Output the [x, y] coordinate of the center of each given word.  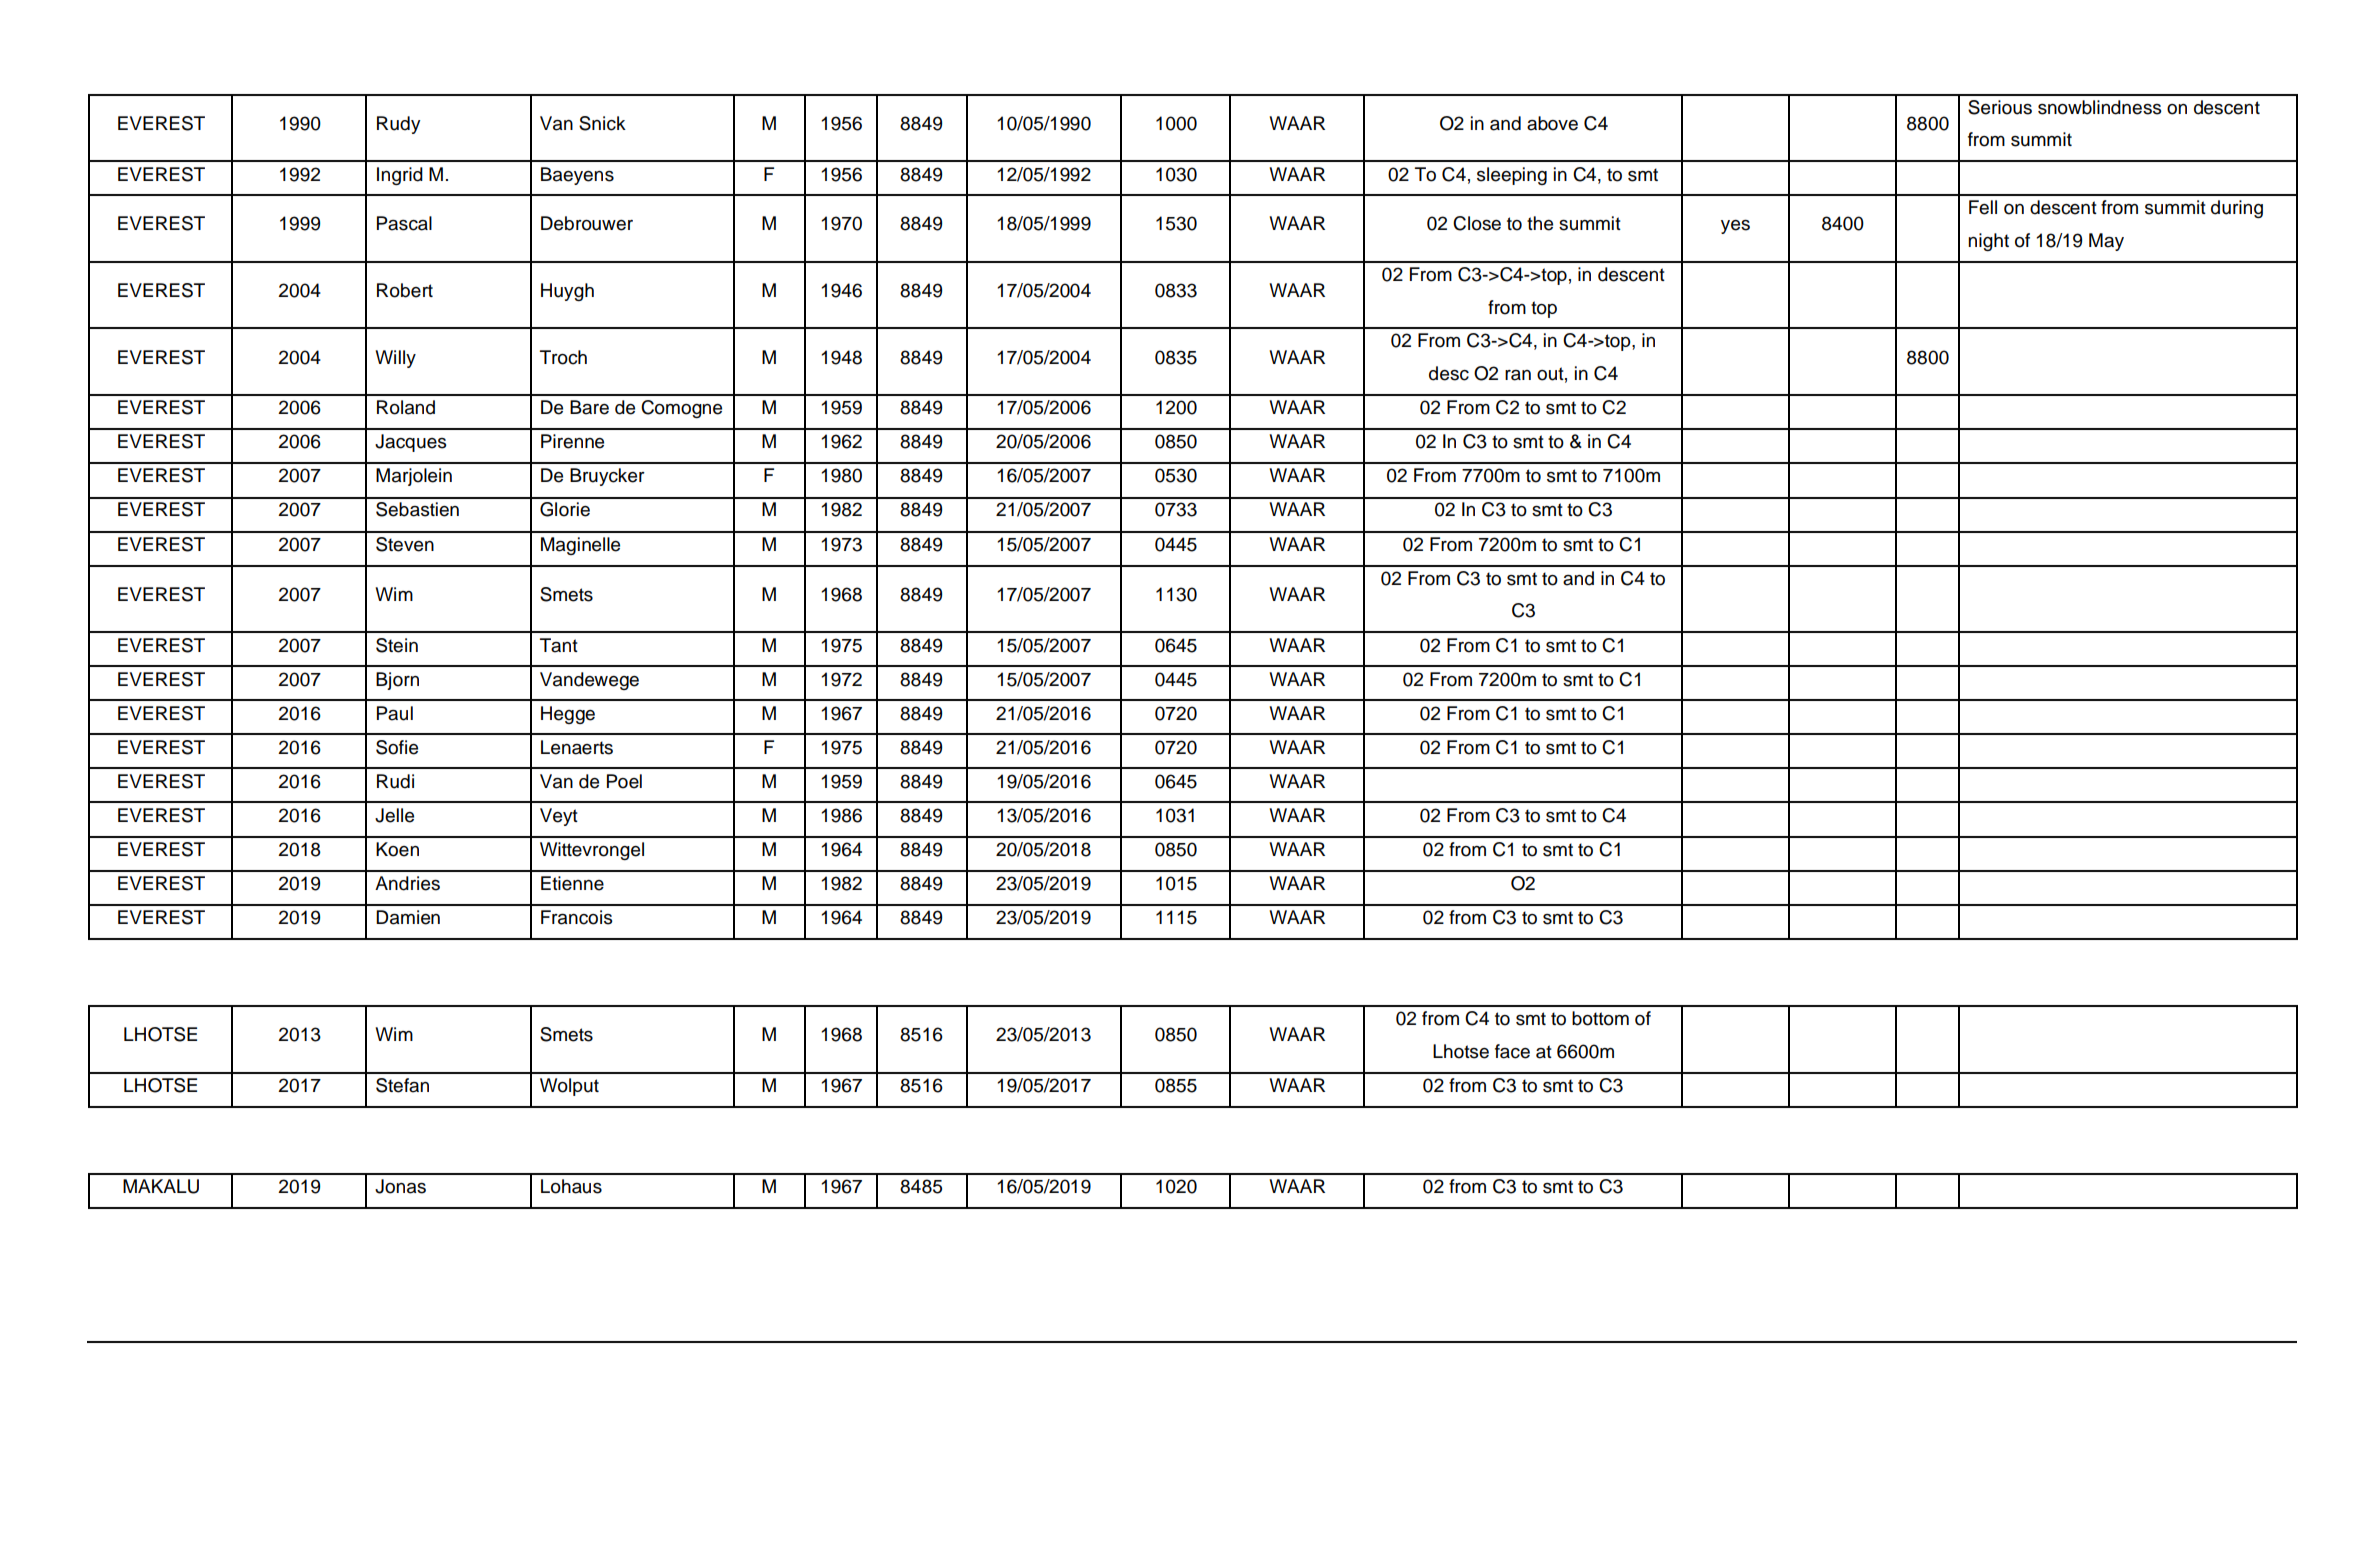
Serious [2000, 107]
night [1988, 242]
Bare [589, 407]
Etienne [572, 883]
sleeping [1512, 176]
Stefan [402, 1085]
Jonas [400, 1186]
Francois [577, 917]
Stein [397, 645]
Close [1477, 223]
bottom [1600, 1018]
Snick [602, 123]
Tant [559, 645]
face [1512, 1051]
